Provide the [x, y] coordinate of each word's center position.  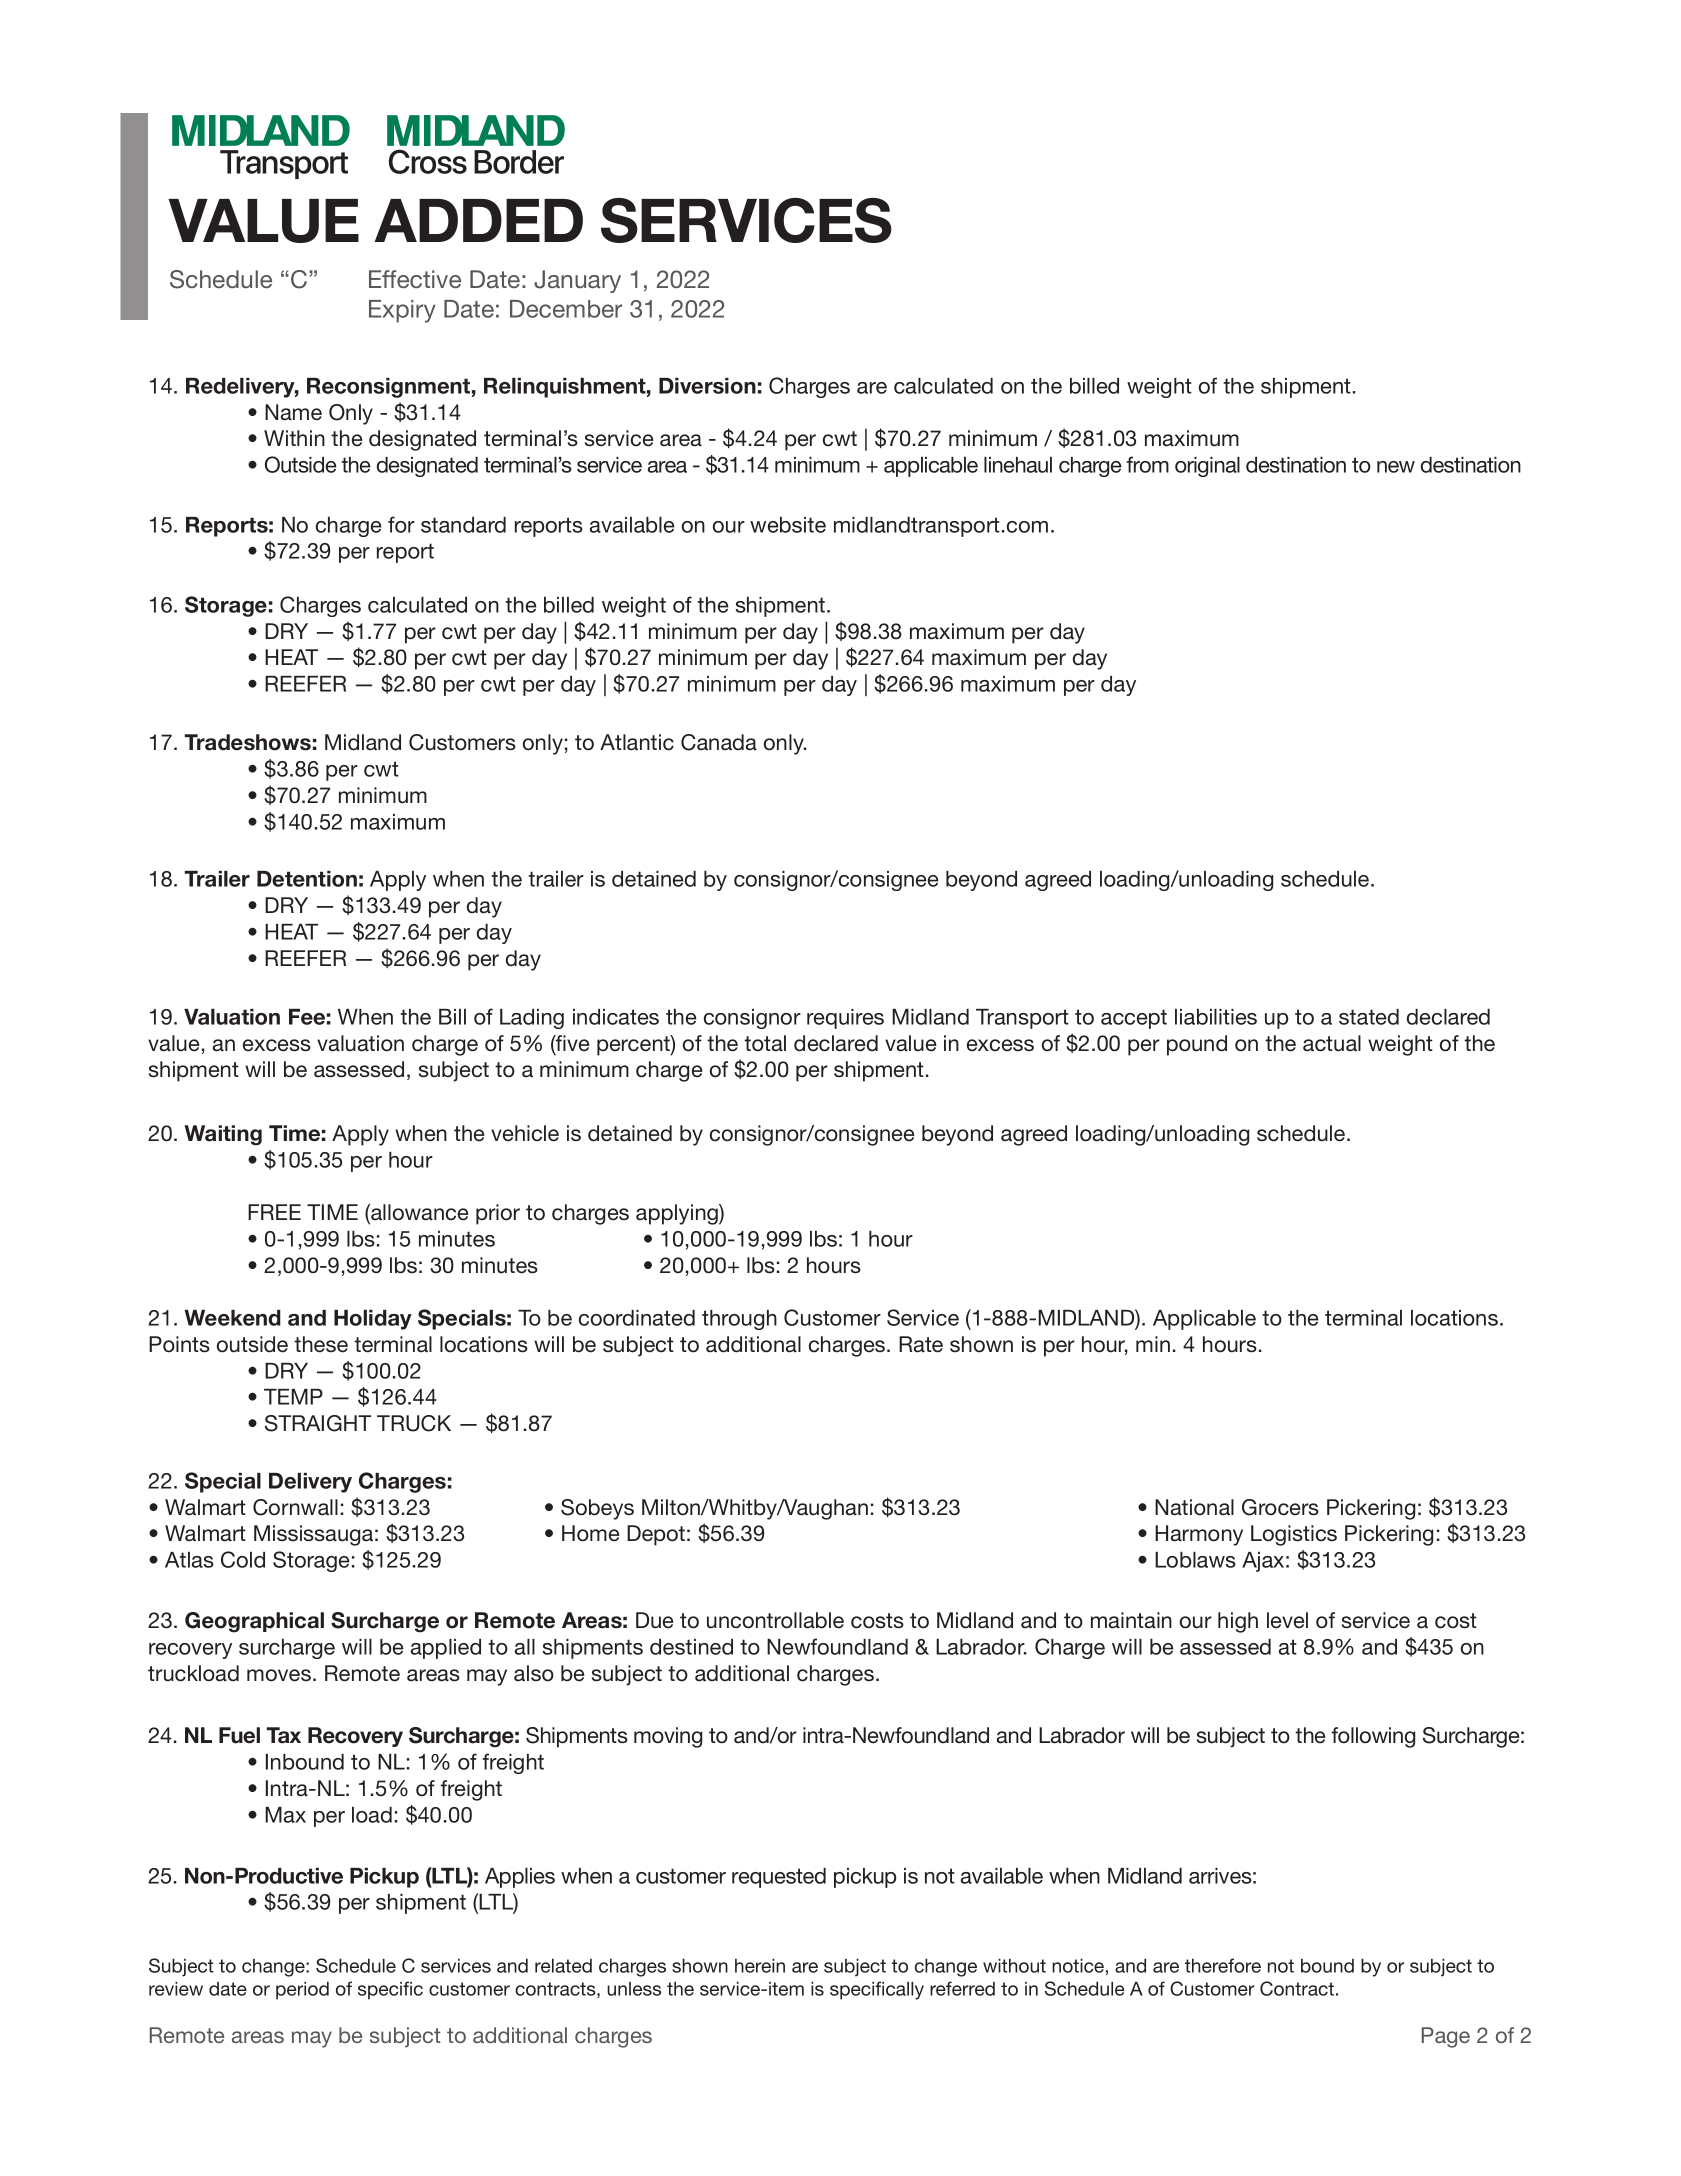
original [1207, 467]
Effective [415, 279]
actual [1332, 1043]
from [1148, 464]
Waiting [223, 1135]
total [765, 1043]
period [302, 1990]
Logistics [1294, 1535]
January [577, 281]
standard [463, 525]
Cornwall [295, 1507]
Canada [719, 742]
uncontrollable [775, 1620]
